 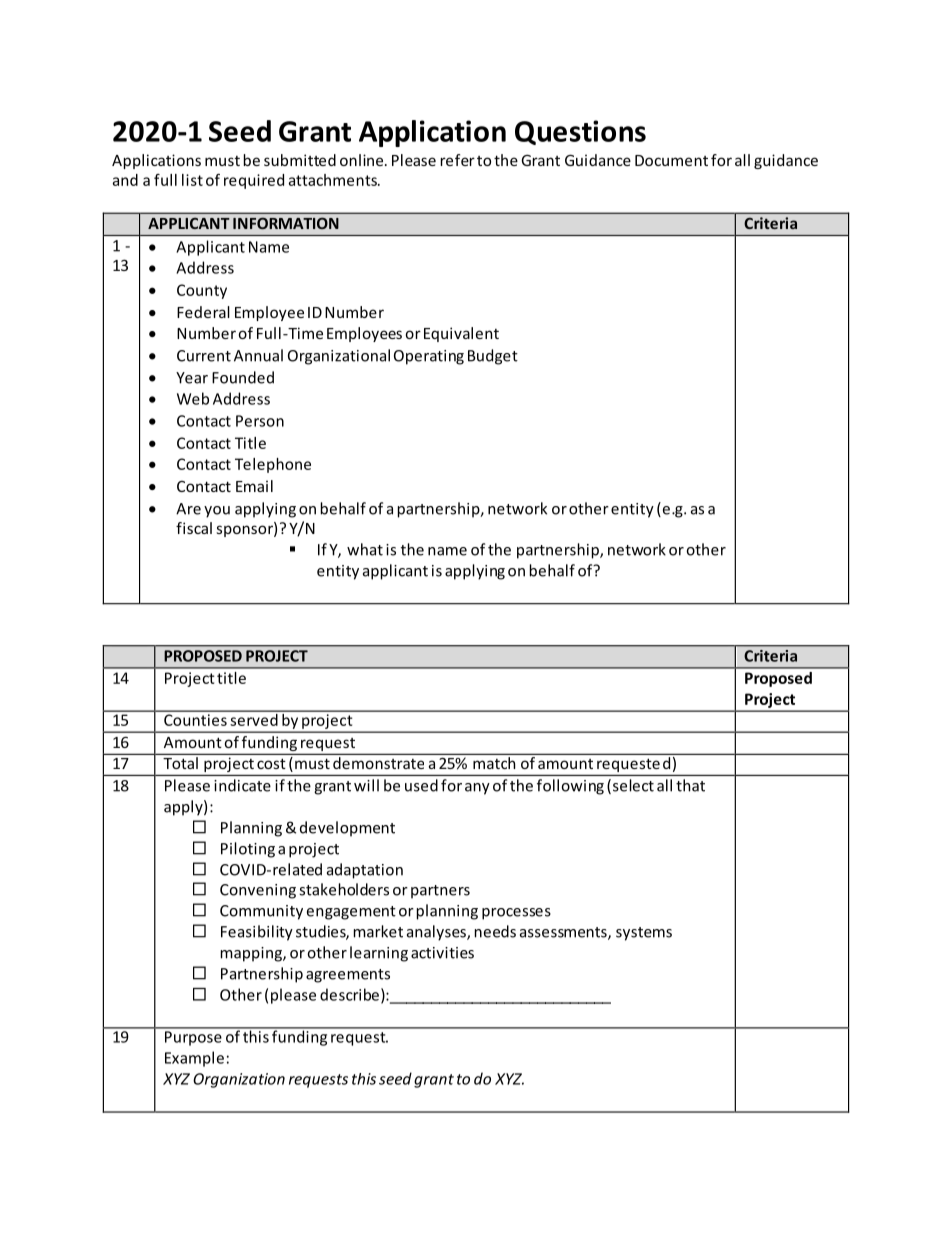 What do you see at coordinates (193, 398) in the screenshot?
I see `Web` at bounding box center [193, 398].
